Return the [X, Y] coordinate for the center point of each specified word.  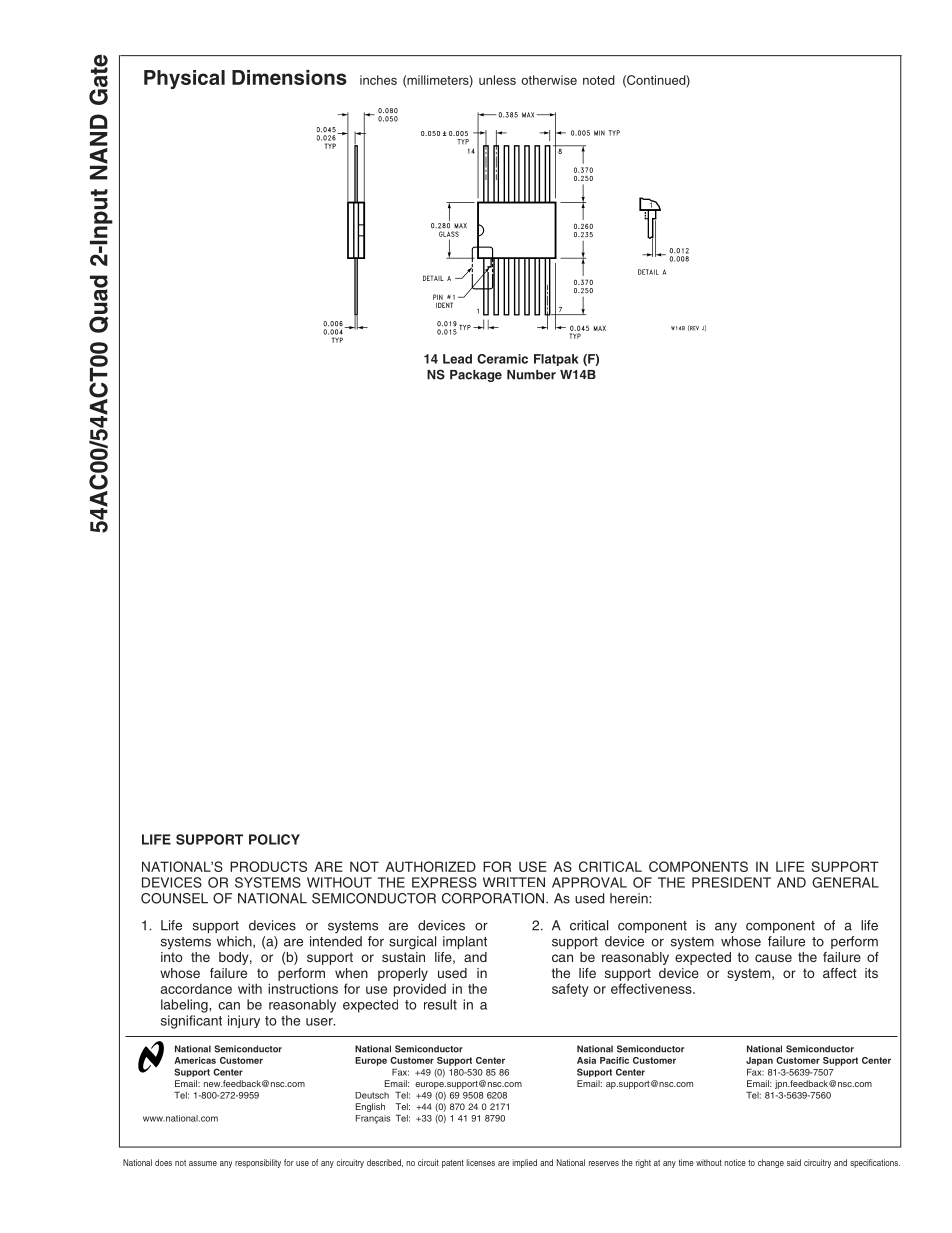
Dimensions [289, 77]
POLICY [274, 839]
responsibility [258, 1163]
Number [531, 375]
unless [497, 80]
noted [599, 80]
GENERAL [845, 882]
